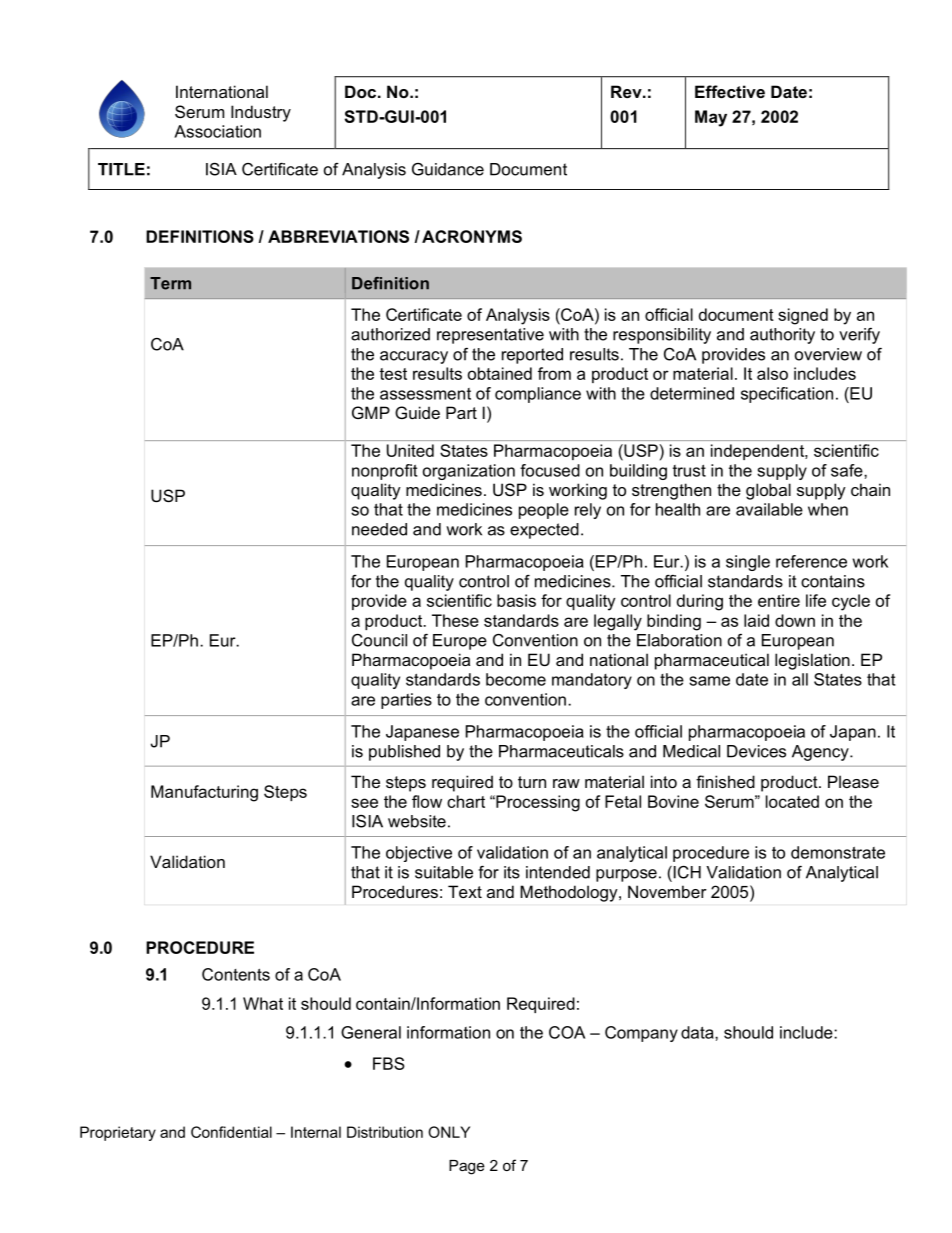 This page has height=1233, width=952. What do you see at coordinates (795, 620) in the page?
I see `down` at bounding box center [795, 620].
